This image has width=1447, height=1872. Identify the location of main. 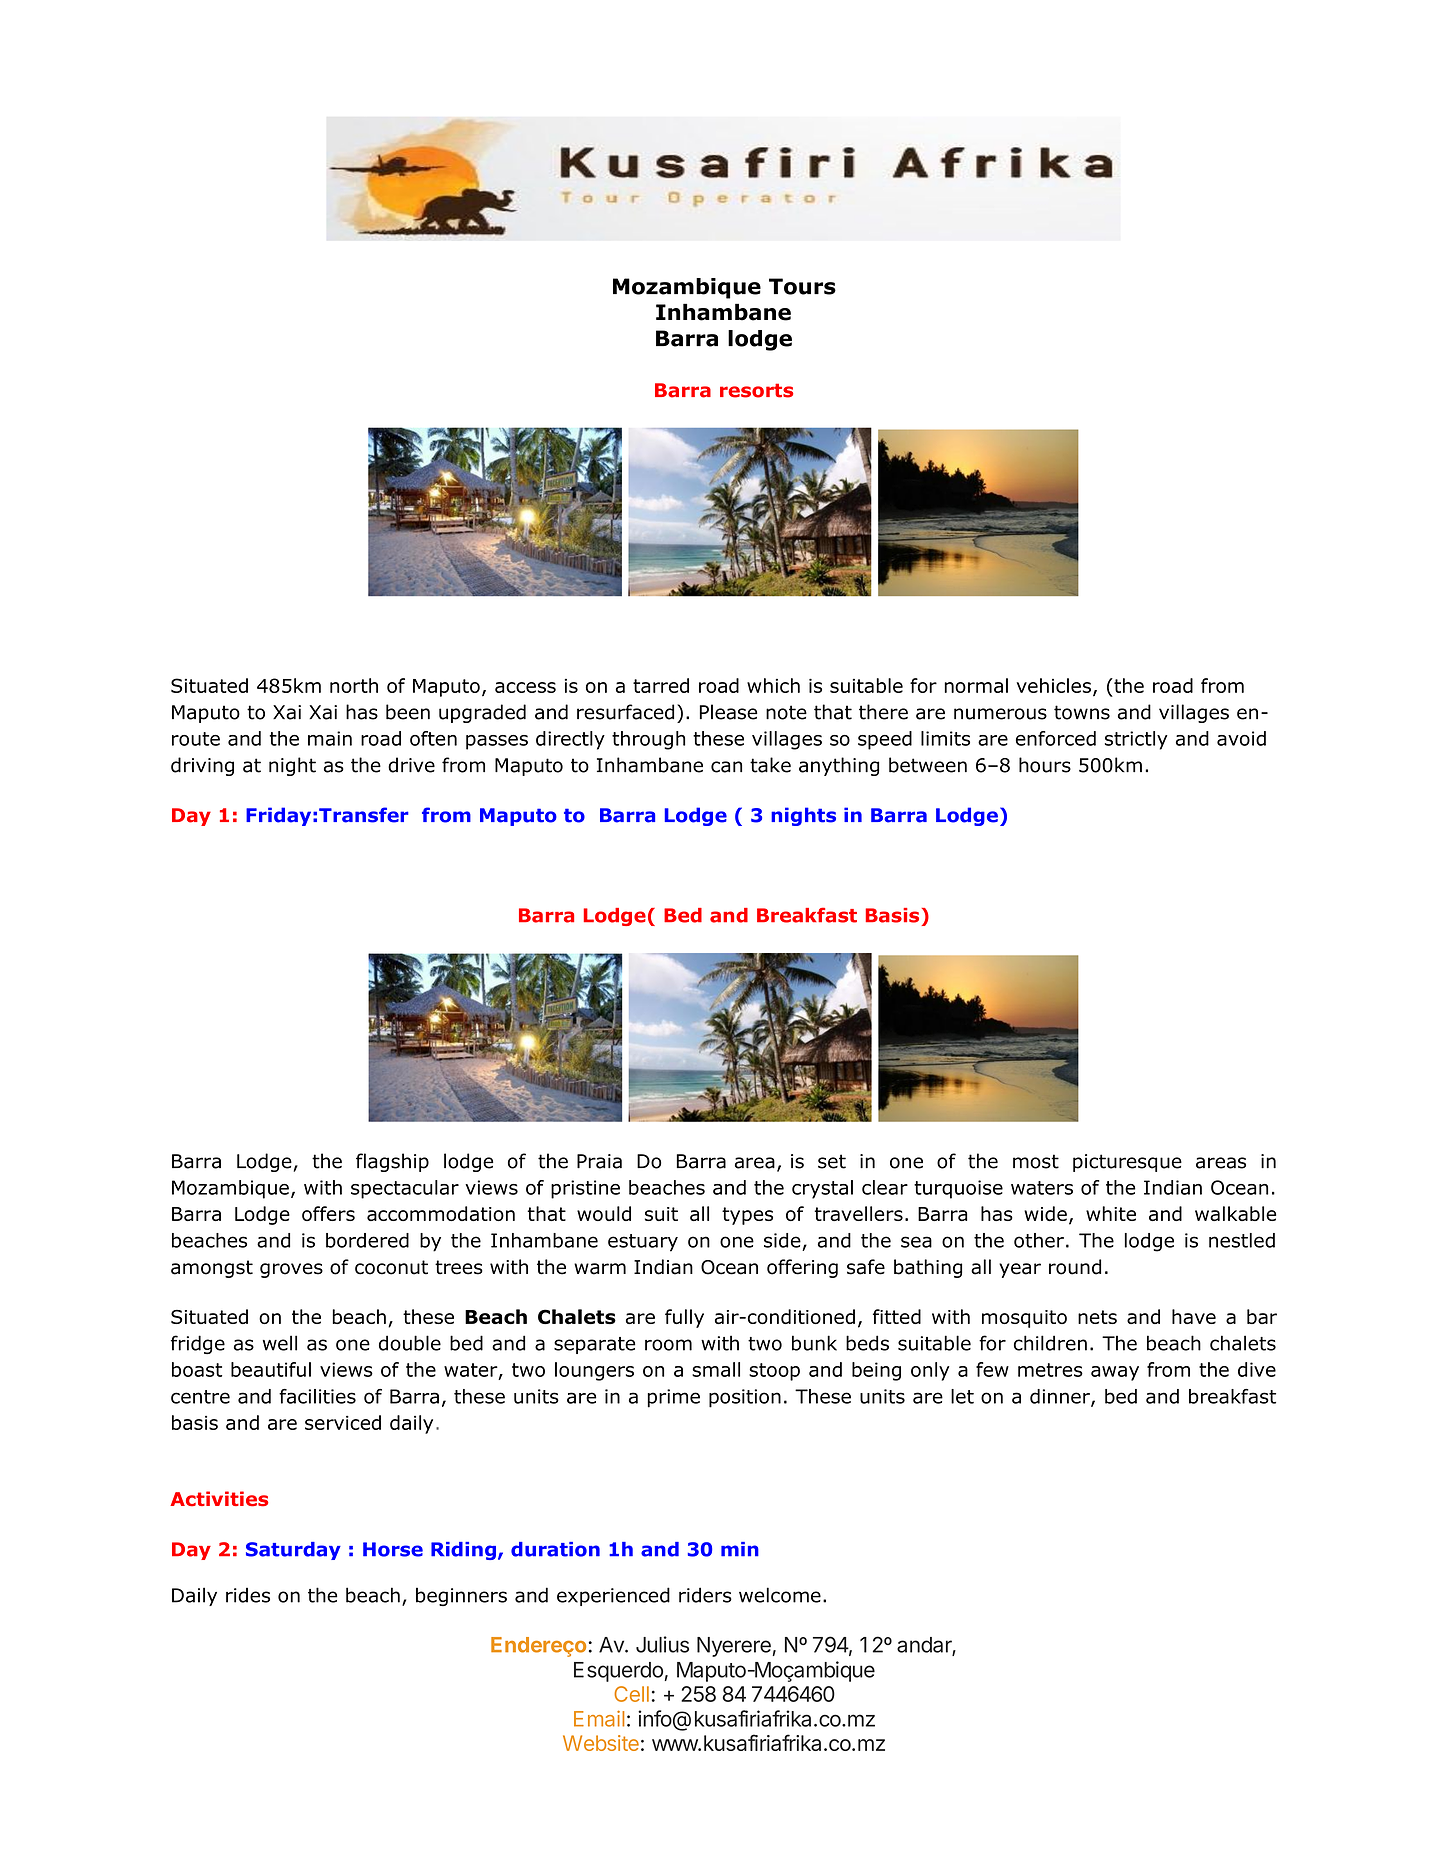
(330, 738).
